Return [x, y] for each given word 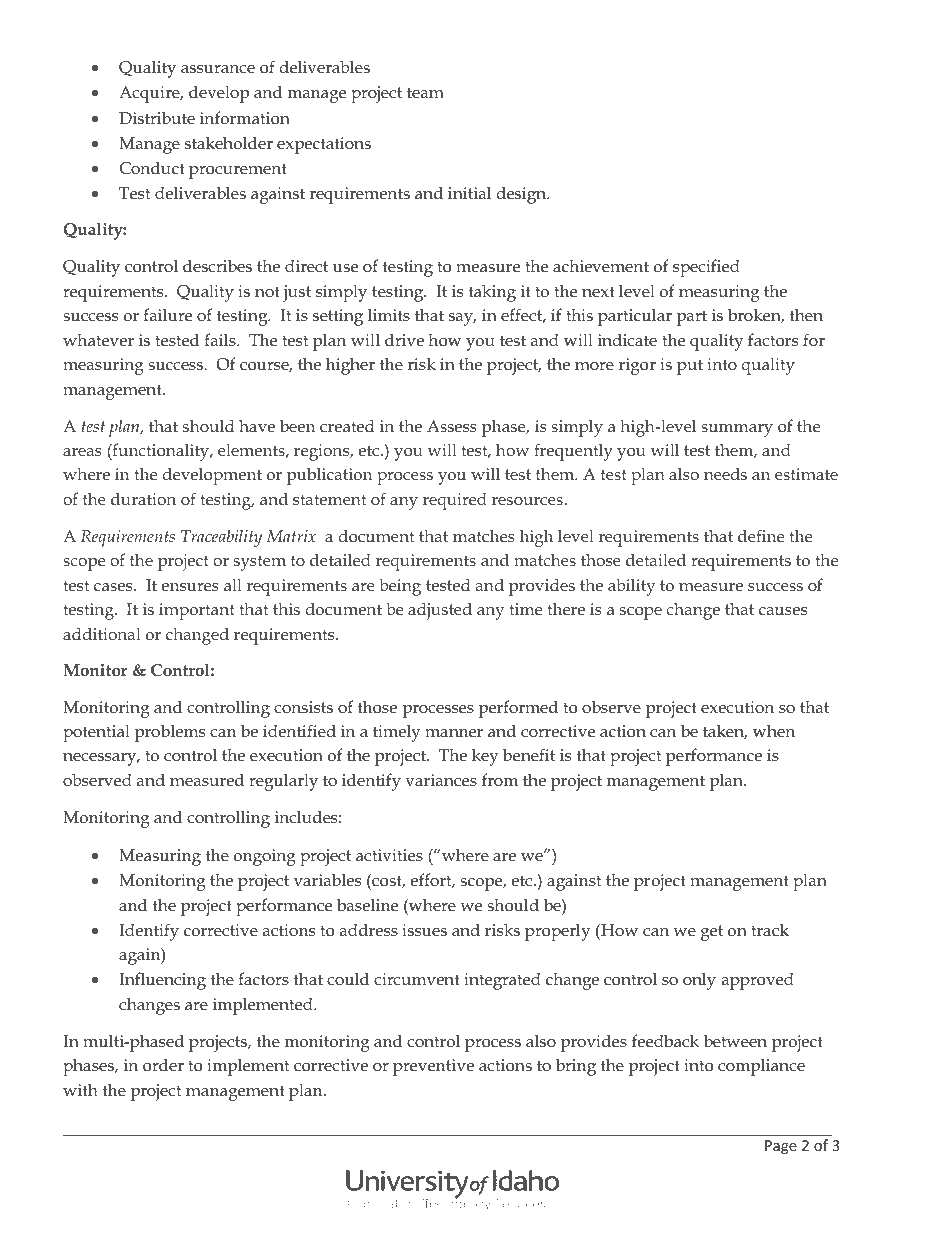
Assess [452, 426]
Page [781, 1147]
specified [706, 268]
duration [143, 498]
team [425, 92]
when [774, 730]
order [163, 1064]
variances [441, 780]
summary [737, 430]
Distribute [157, 117]
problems [170, 733]
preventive [433, 1067]
